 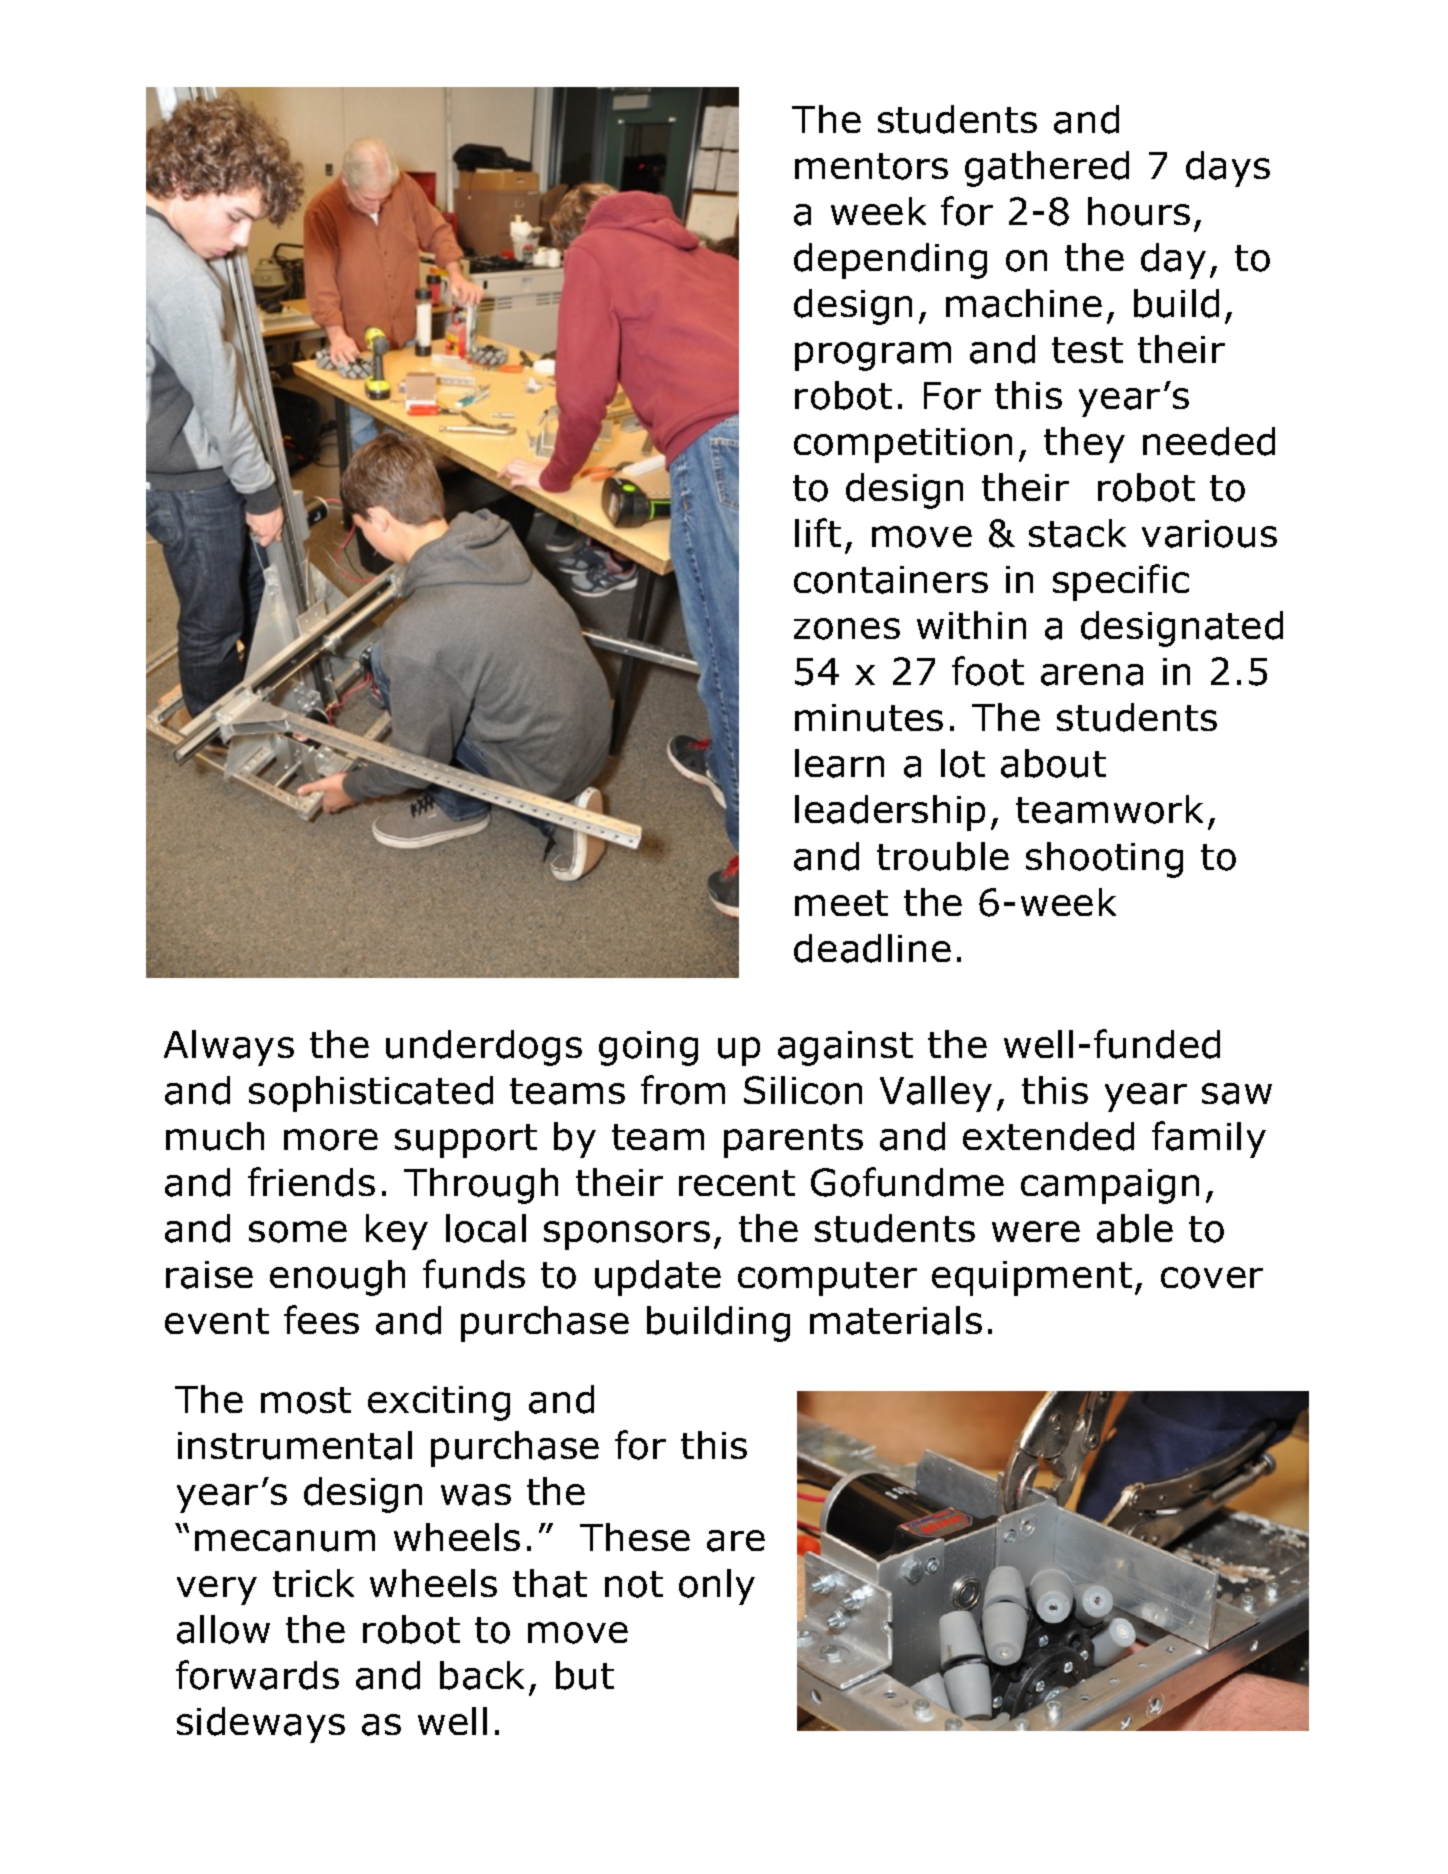 What do you see at coordinates (737, 1183) in the screenshot?
I see `recent` at bounding box center [737, 1183].
